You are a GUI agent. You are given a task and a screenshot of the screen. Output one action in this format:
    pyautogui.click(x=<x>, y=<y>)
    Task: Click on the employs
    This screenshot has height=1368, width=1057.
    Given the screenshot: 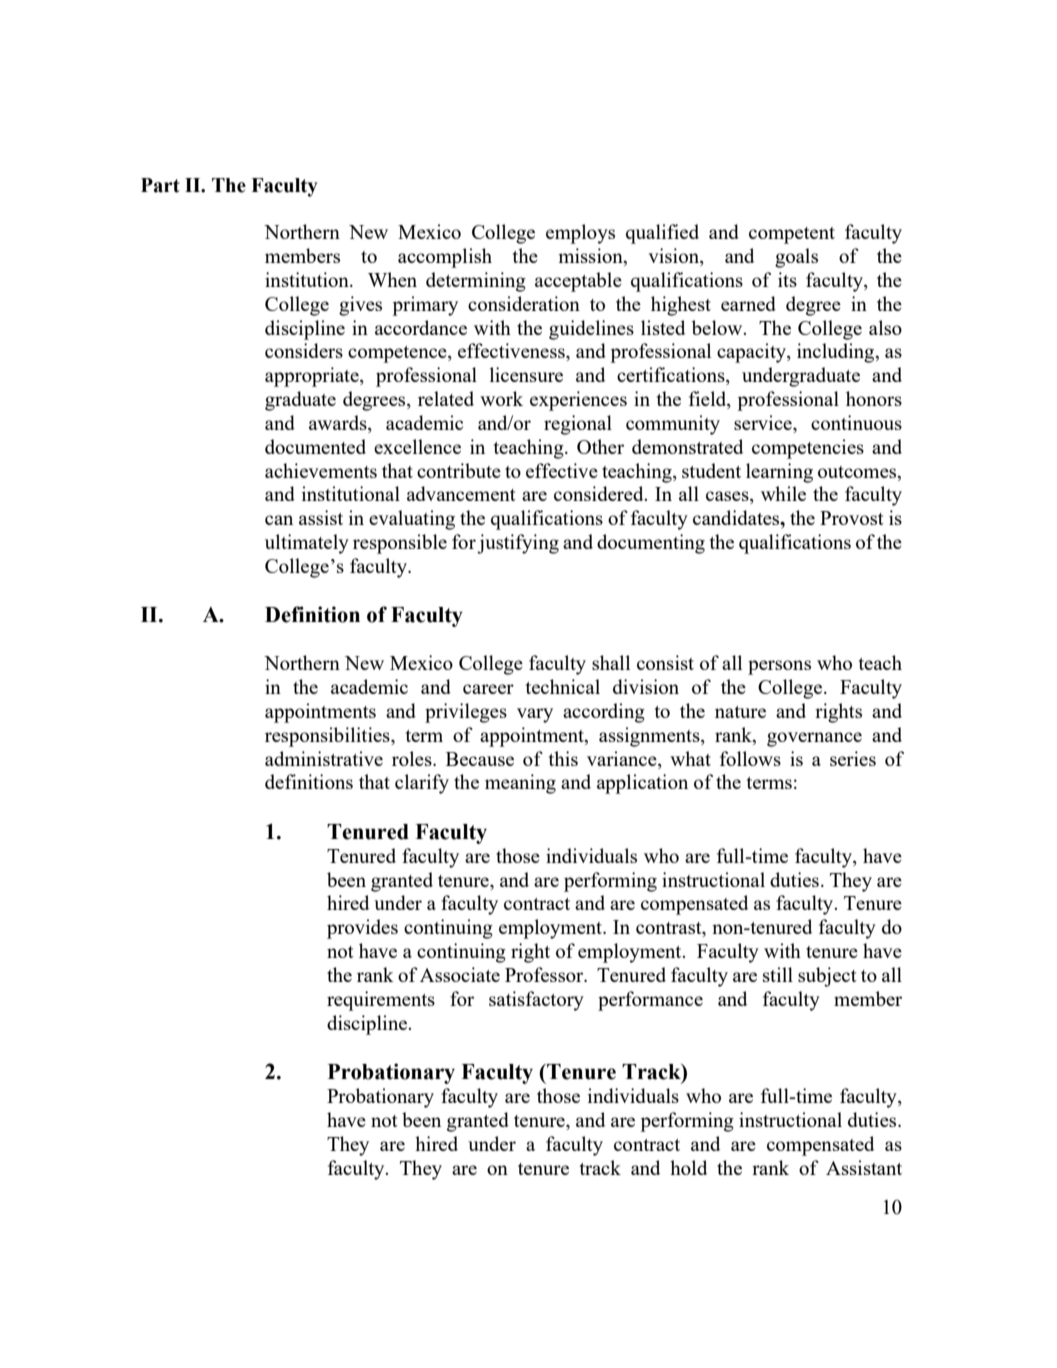 What is the action you would take?
    pyautogui.click(x=580, y=234)
